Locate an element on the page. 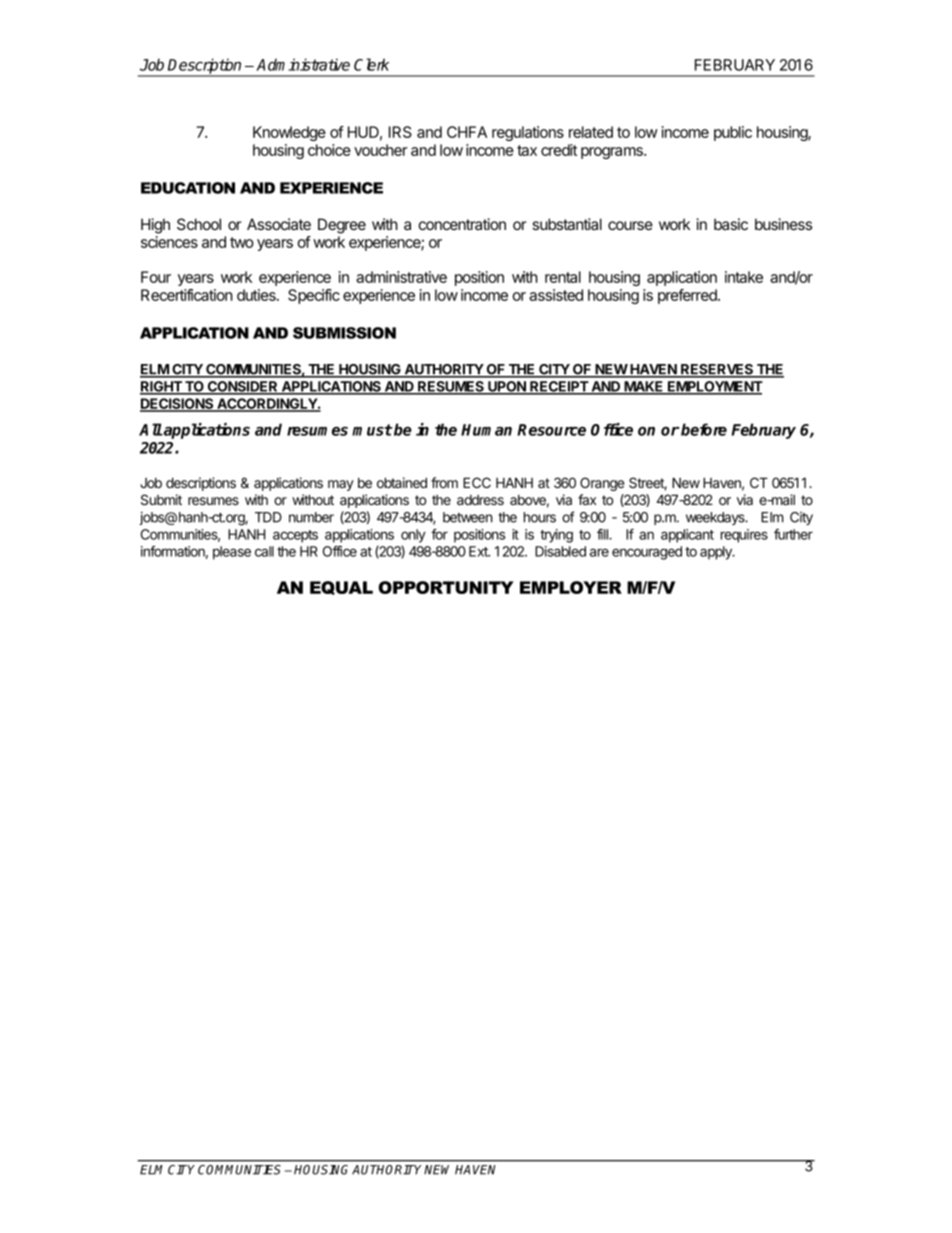 The height and width of the document is (1233, 952). Knowledge is located at coordinates (289, 133).
